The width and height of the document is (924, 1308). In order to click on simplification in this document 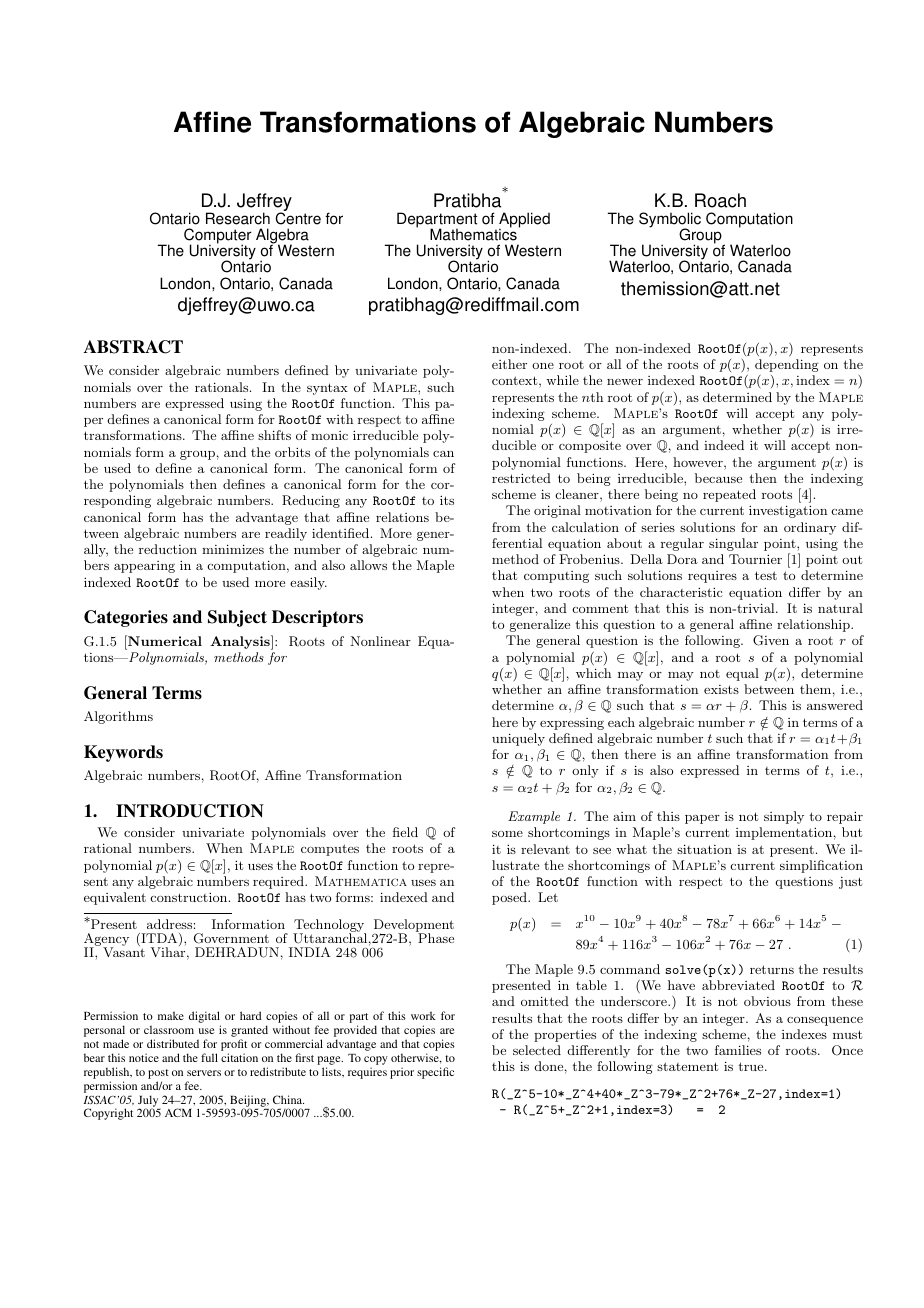, I will do `click(821, 866)`.
